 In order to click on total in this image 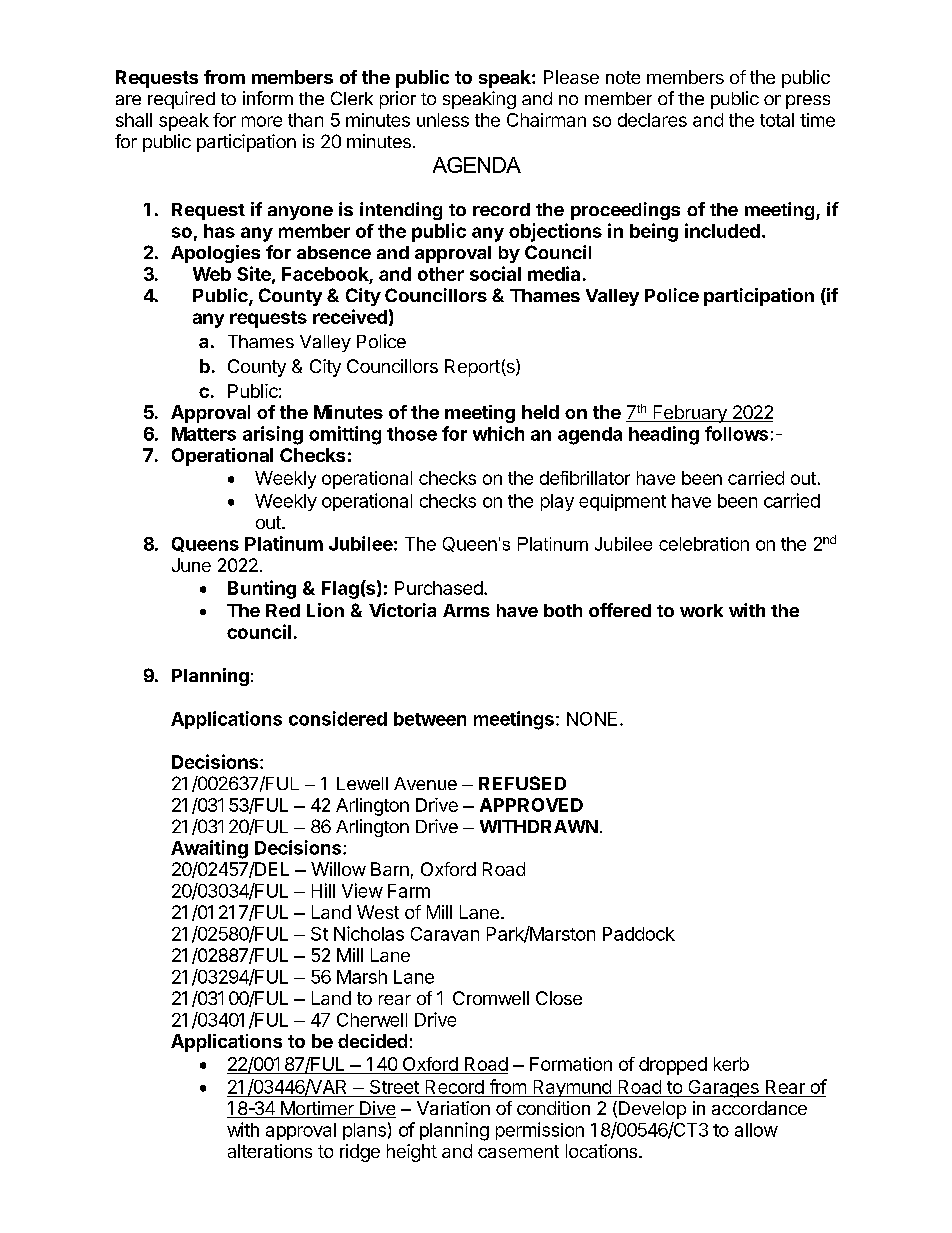, I will do `click(777, 120)`.
